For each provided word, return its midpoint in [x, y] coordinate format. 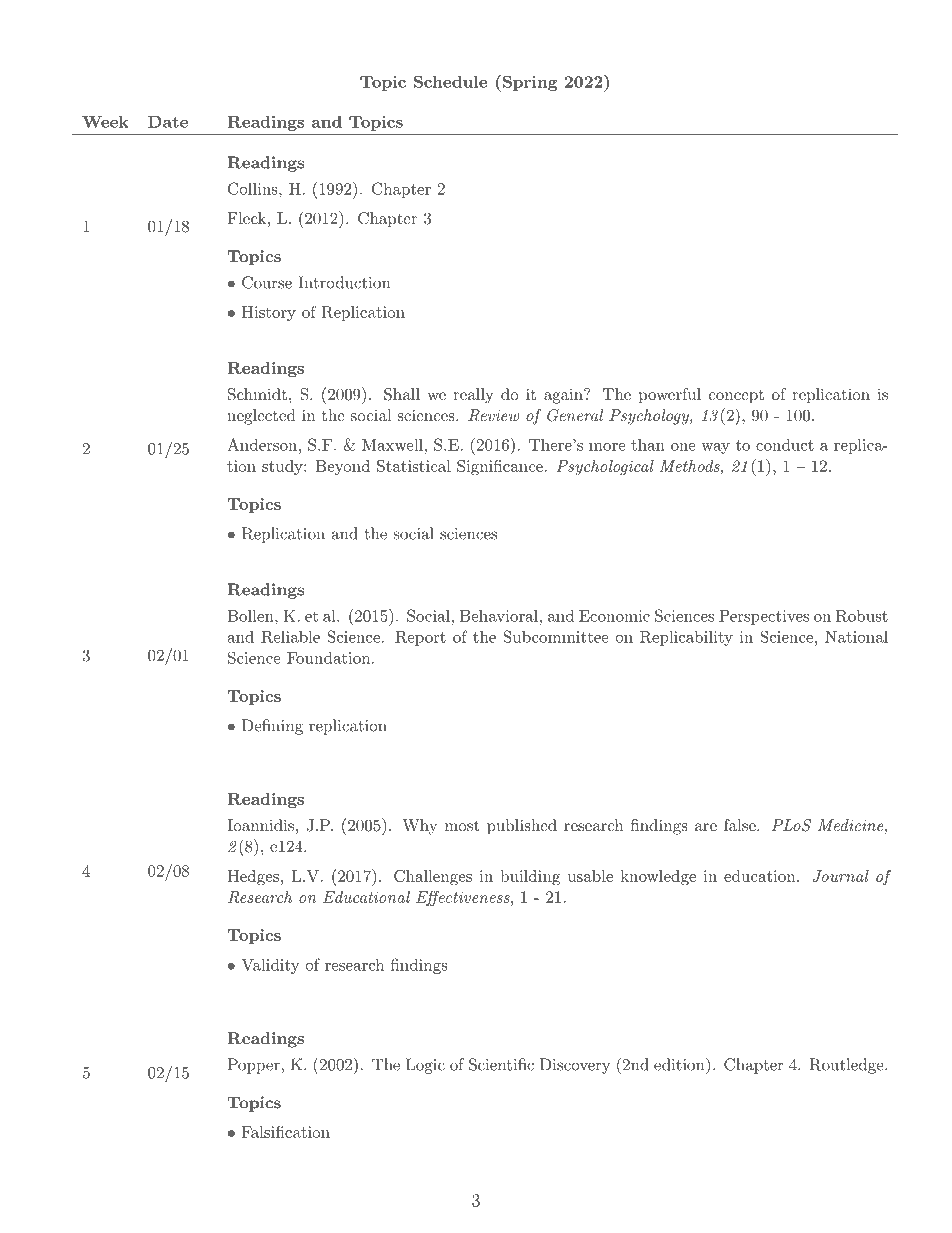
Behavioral [500, 615]
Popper [255, 1066]
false [740, 825]
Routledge [847, 1066]
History [269, 313]
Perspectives [764, 617]
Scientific [501, 1064]
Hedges [253, 878]
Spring [528, 83]
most [462, 825]
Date [168, 122]
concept [736, 397]
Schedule [450, 81]
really [473, 396]
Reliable [290, 637]
